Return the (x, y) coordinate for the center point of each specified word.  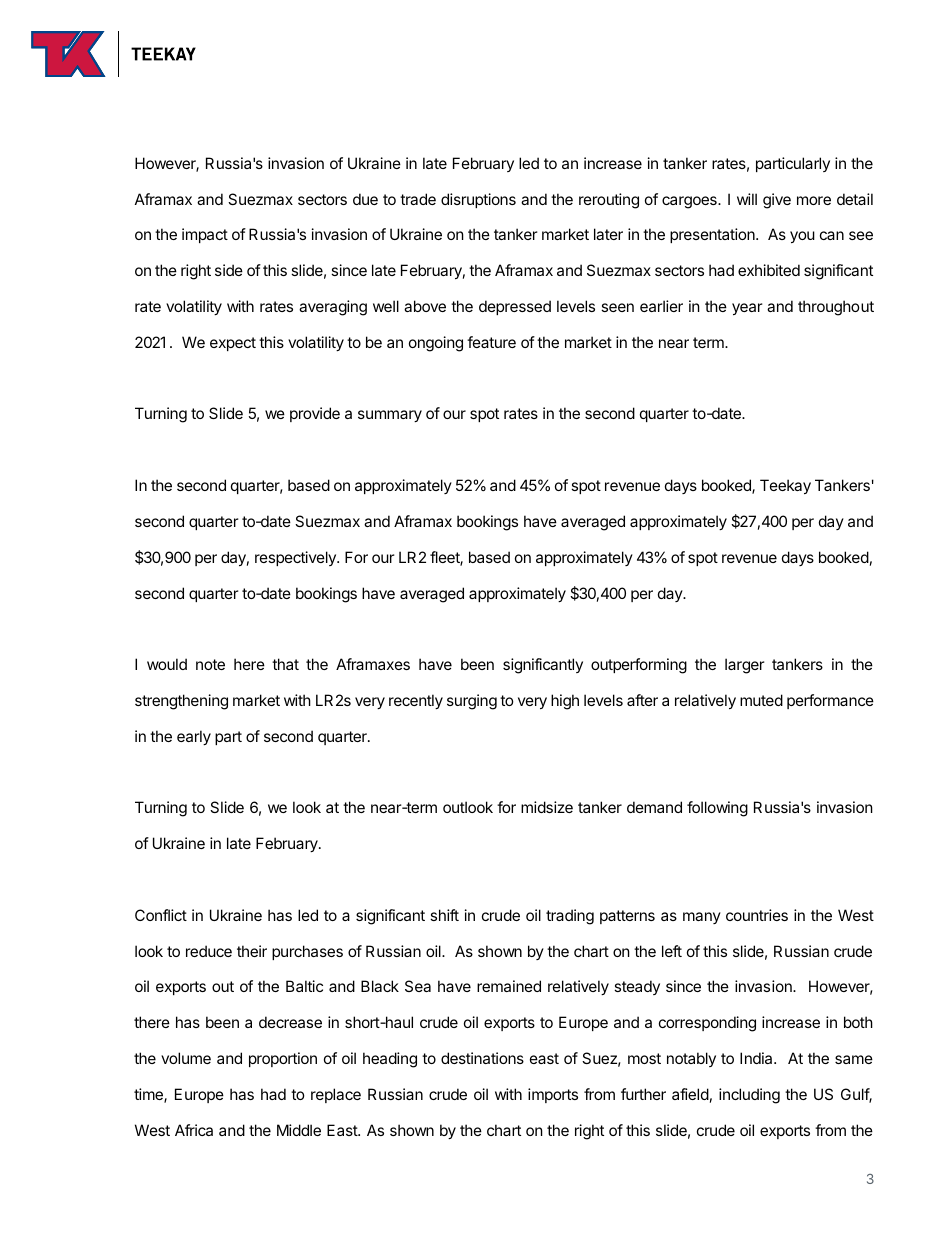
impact (205, 235)
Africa (194, 1130)
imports (553, 1095)
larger (745, 666)
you (802, 237)
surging (472, 702)
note (210, 664)
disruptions (478, 200)
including (749, 1096)
